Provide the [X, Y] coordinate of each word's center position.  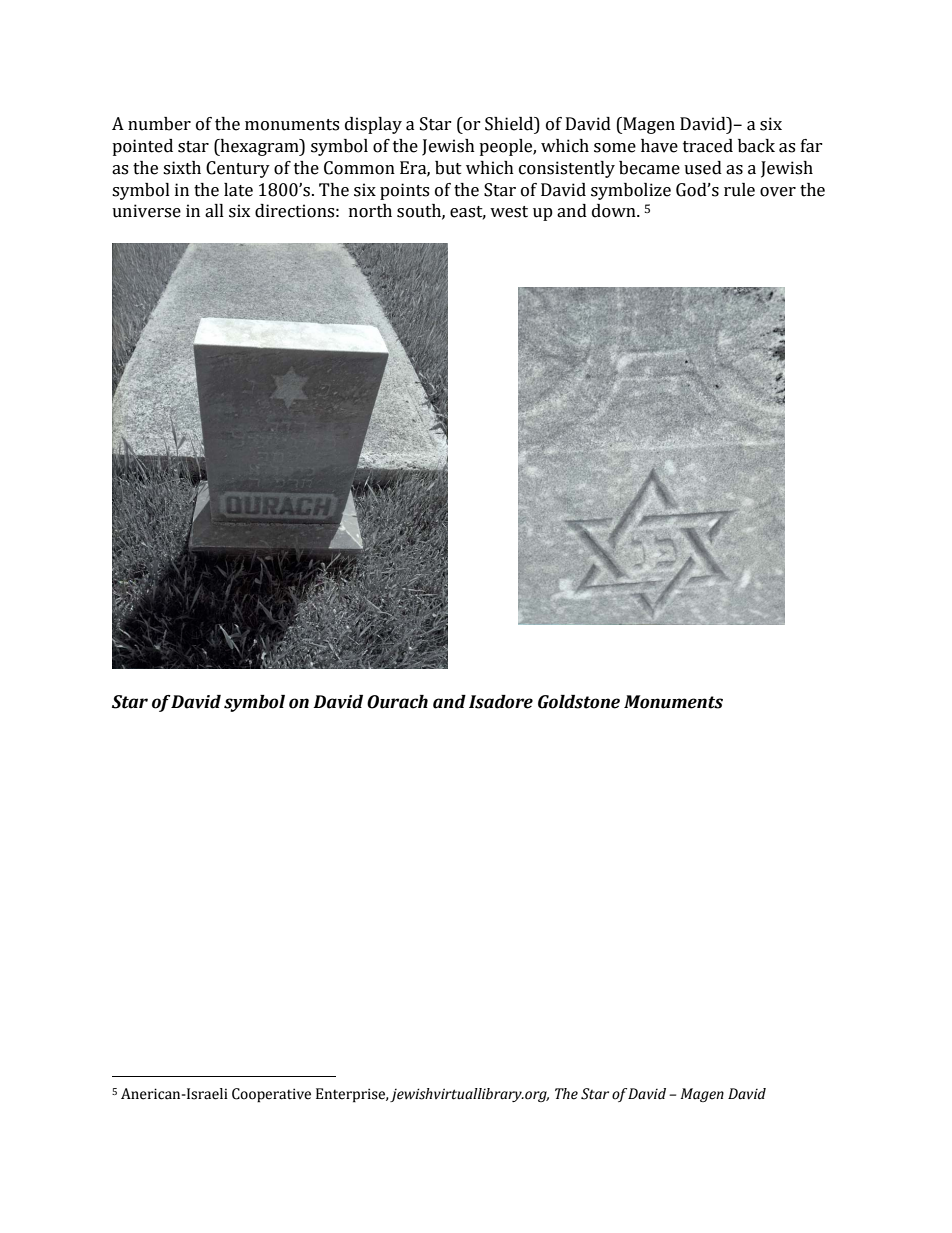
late [238, 190]
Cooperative [271, 1095]
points [404, 191]
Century [238, 169]
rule [739, 190]
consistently [567, 169]
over [778, 192]
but [448, 168]
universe [146, 211]
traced [708, 146]
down [615, 211]
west [509, 212]
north [370, 211]
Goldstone [579, 702]
